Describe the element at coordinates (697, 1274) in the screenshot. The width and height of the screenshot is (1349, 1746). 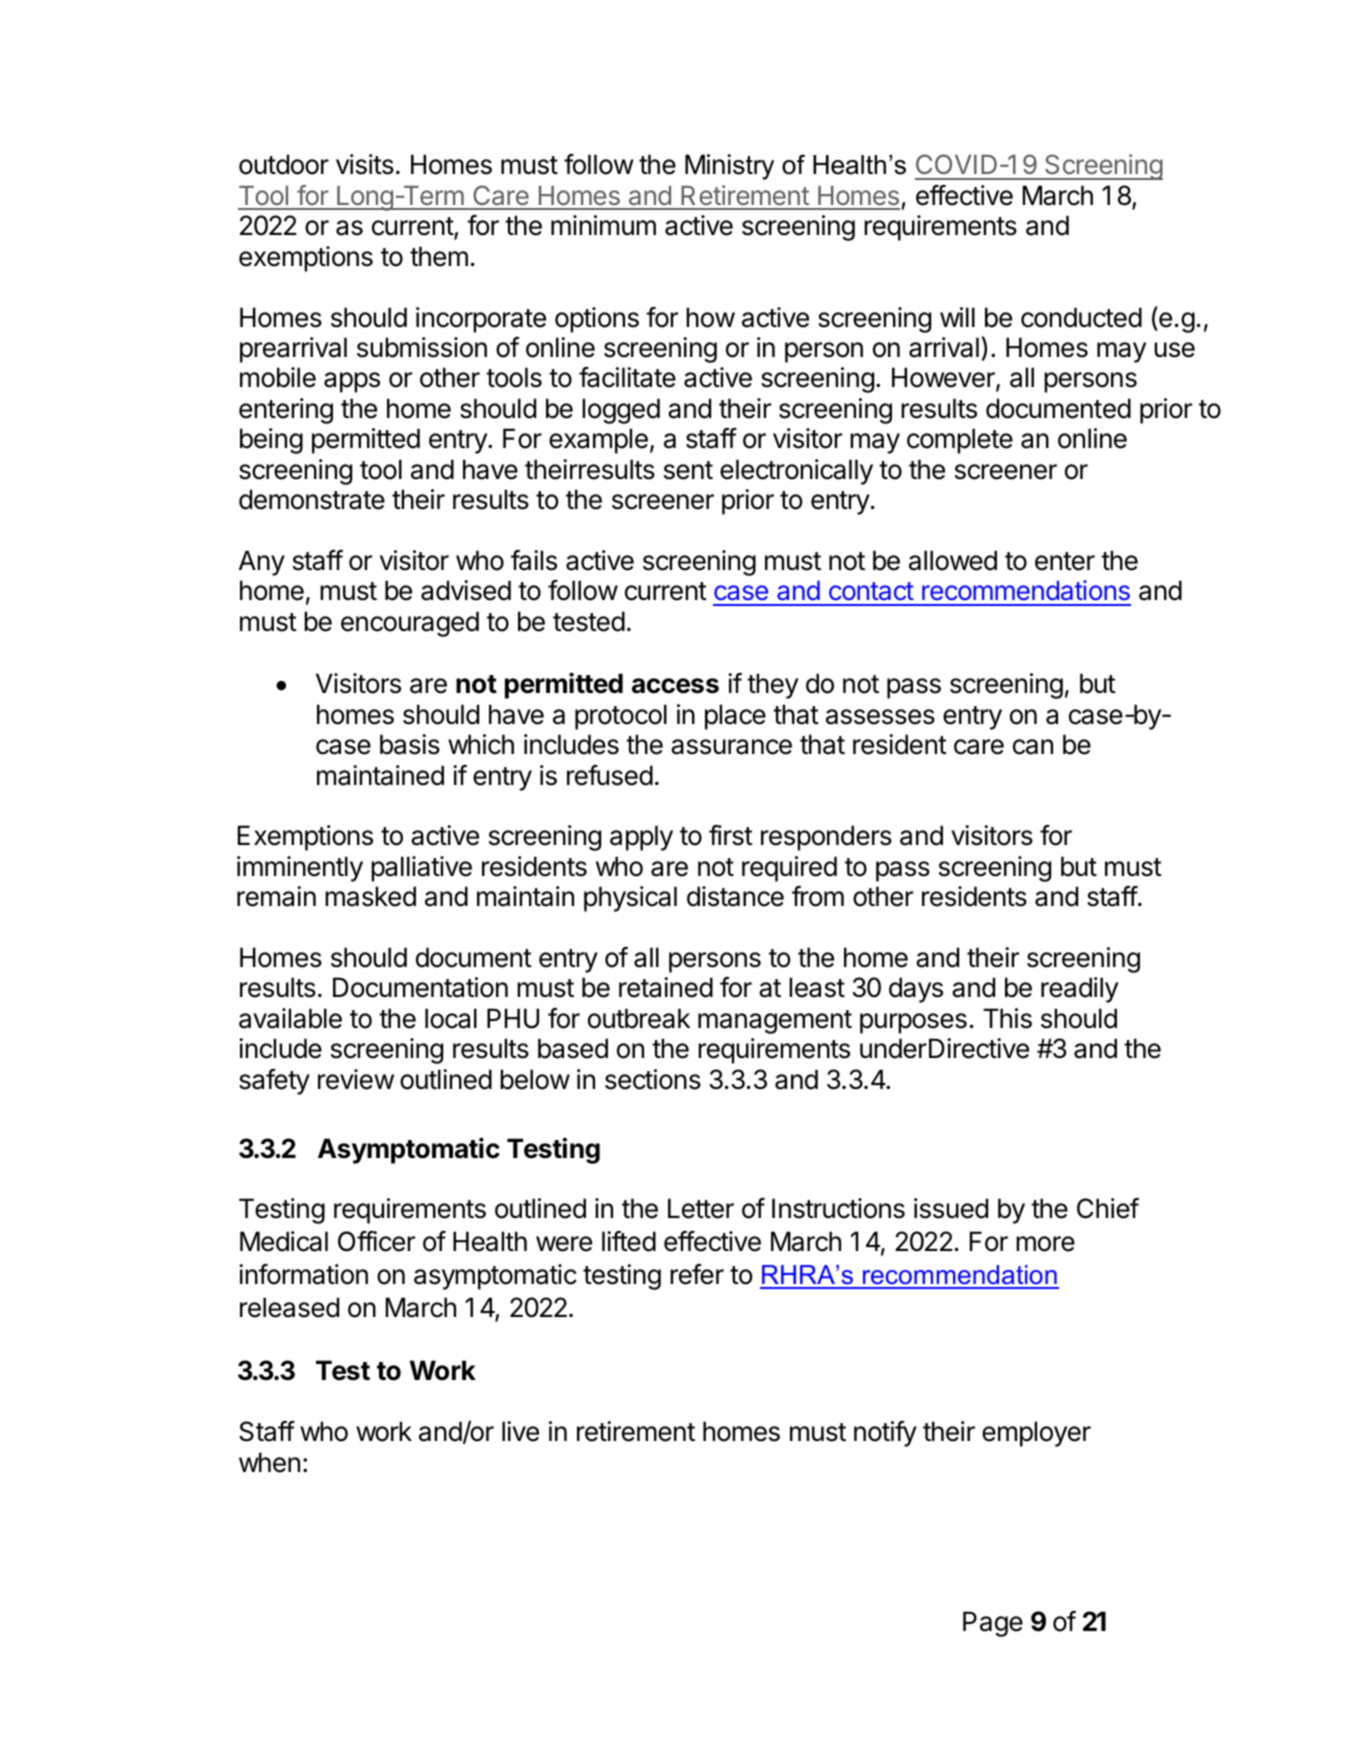
I see `refer` at that location.
